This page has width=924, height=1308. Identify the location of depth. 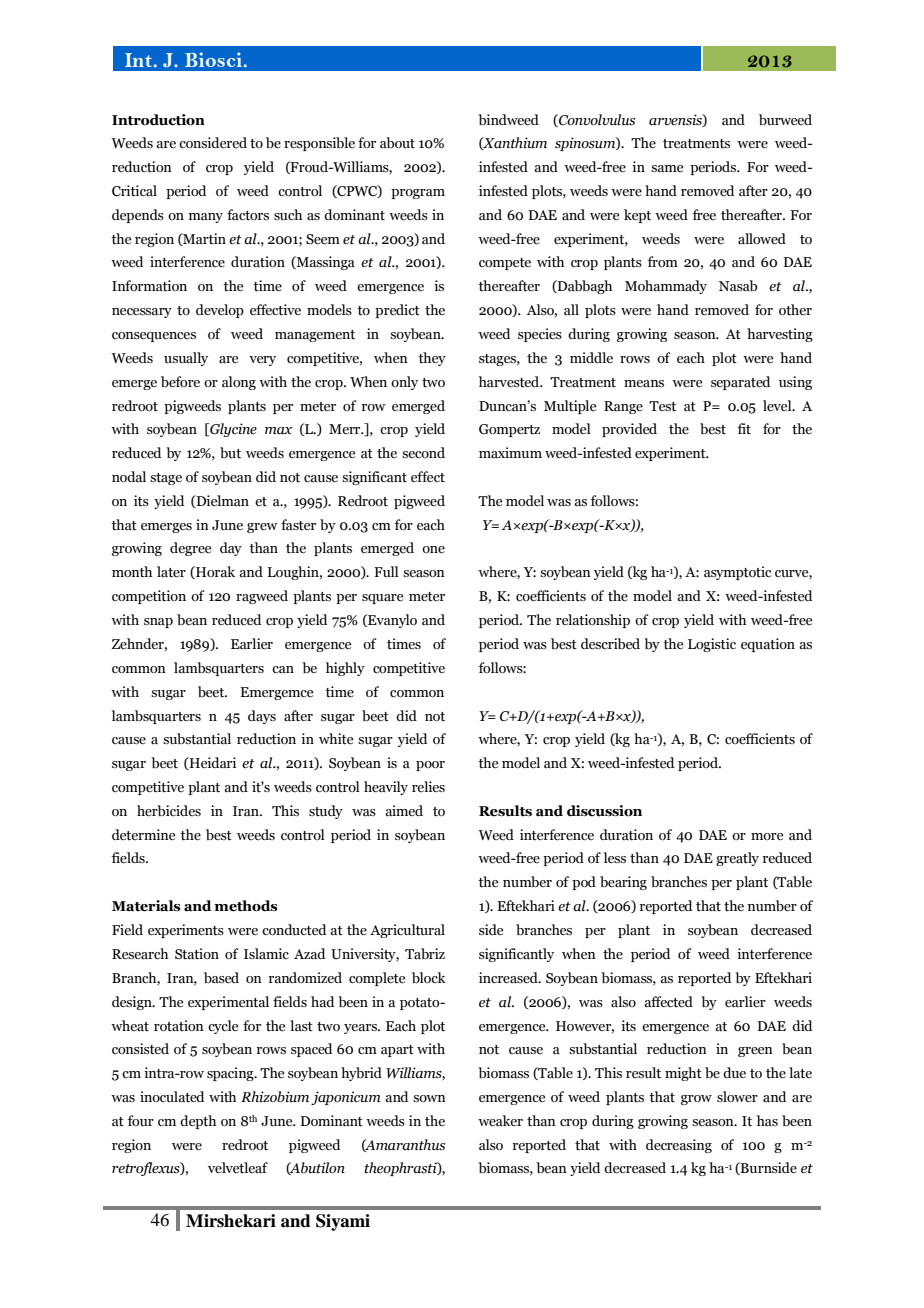
(198, 1122).
